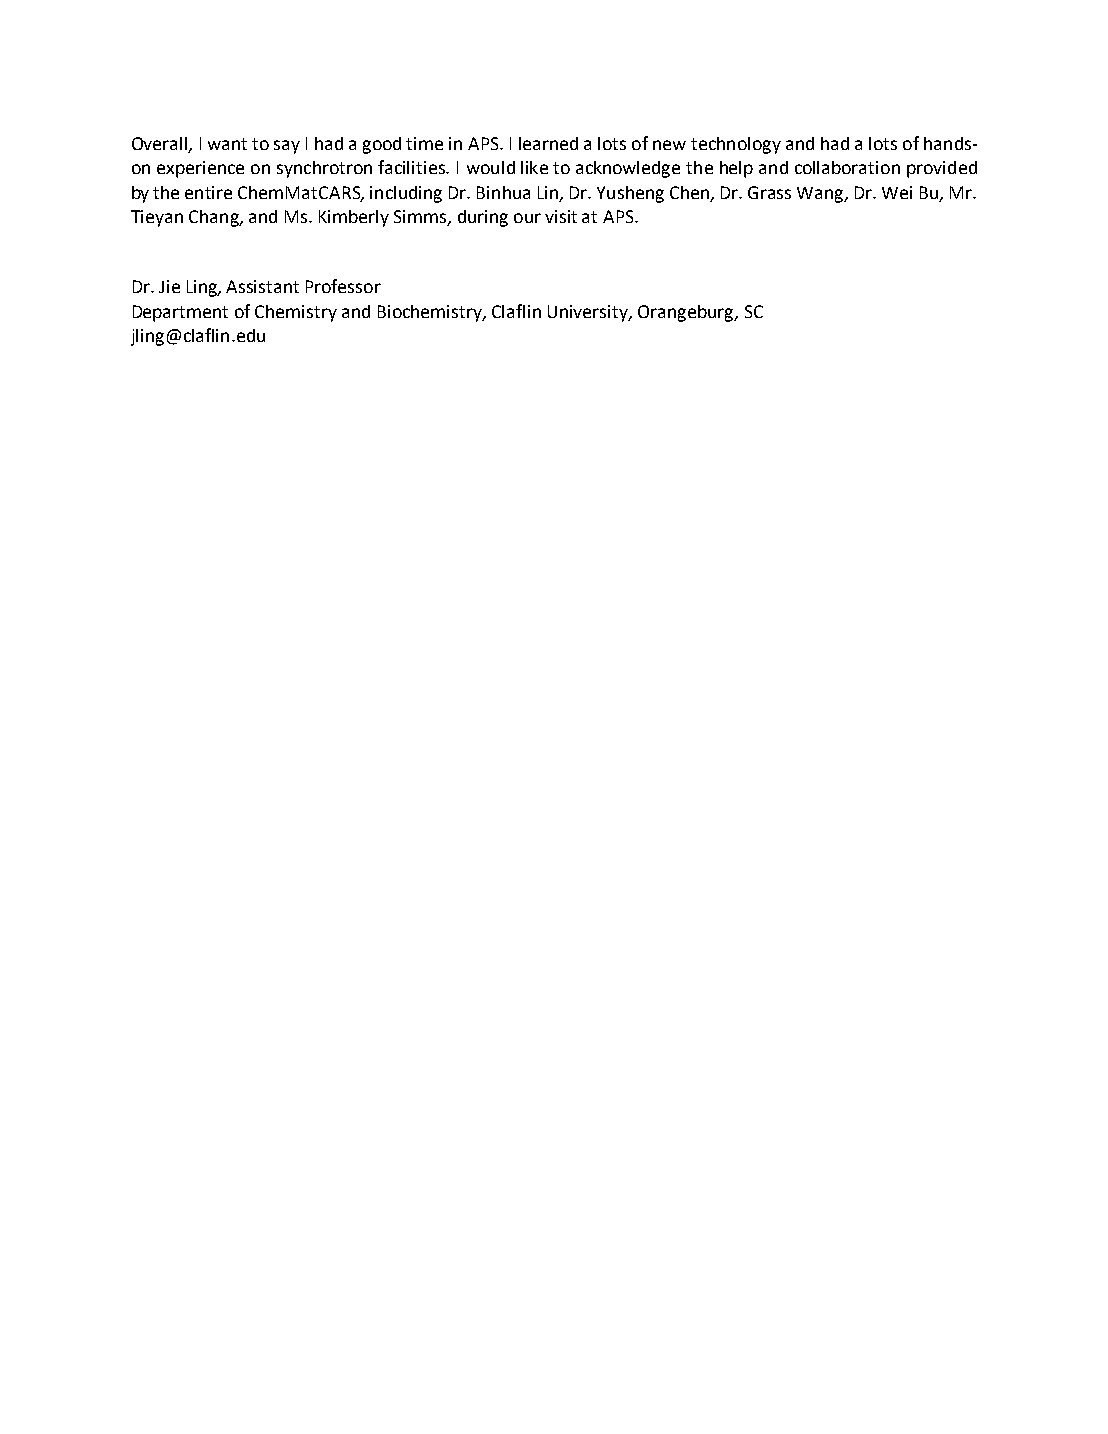  I want to click on University, so click(589, 313).
